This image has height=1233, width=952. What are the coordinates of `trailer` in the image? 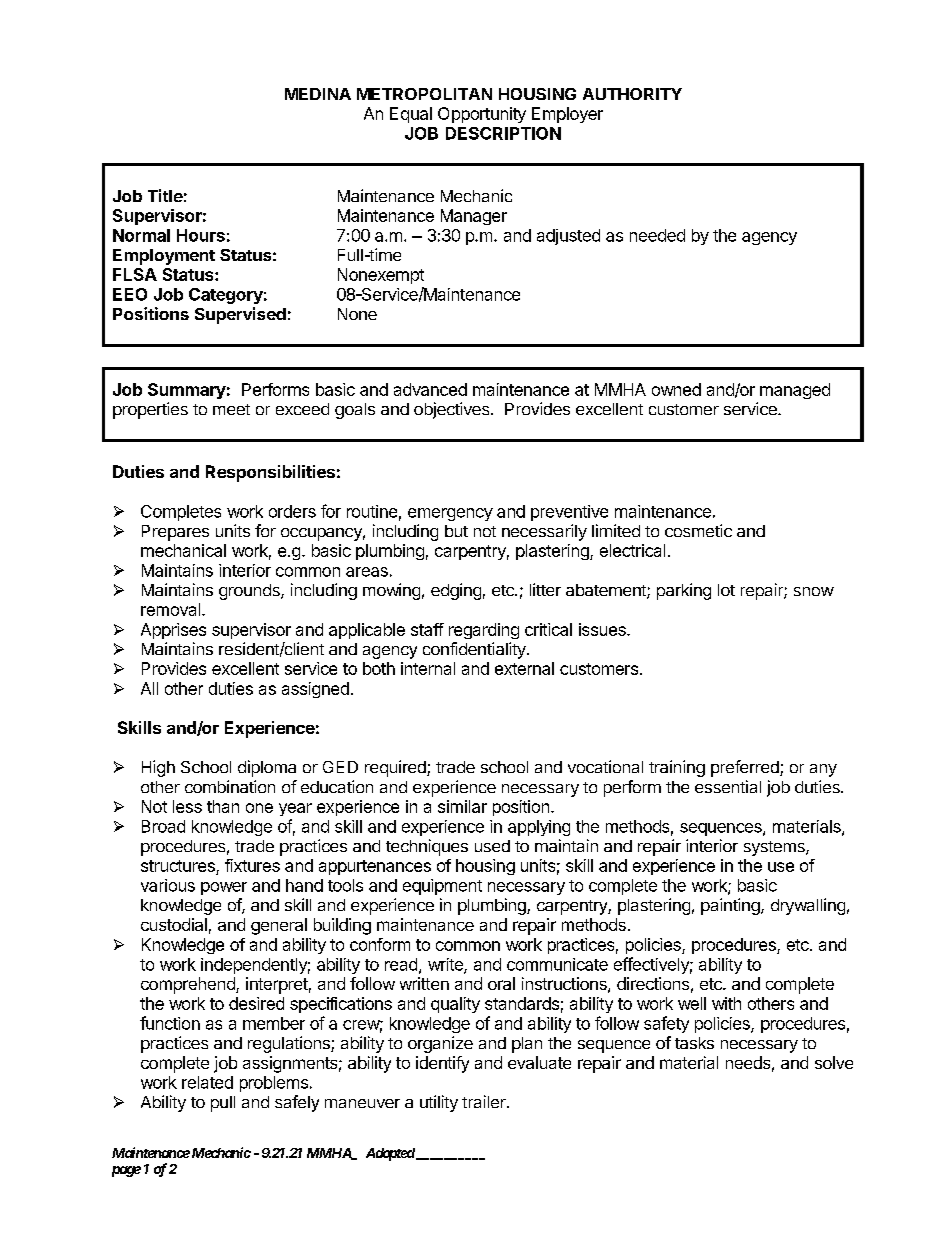 It's located at (485, 1101).
